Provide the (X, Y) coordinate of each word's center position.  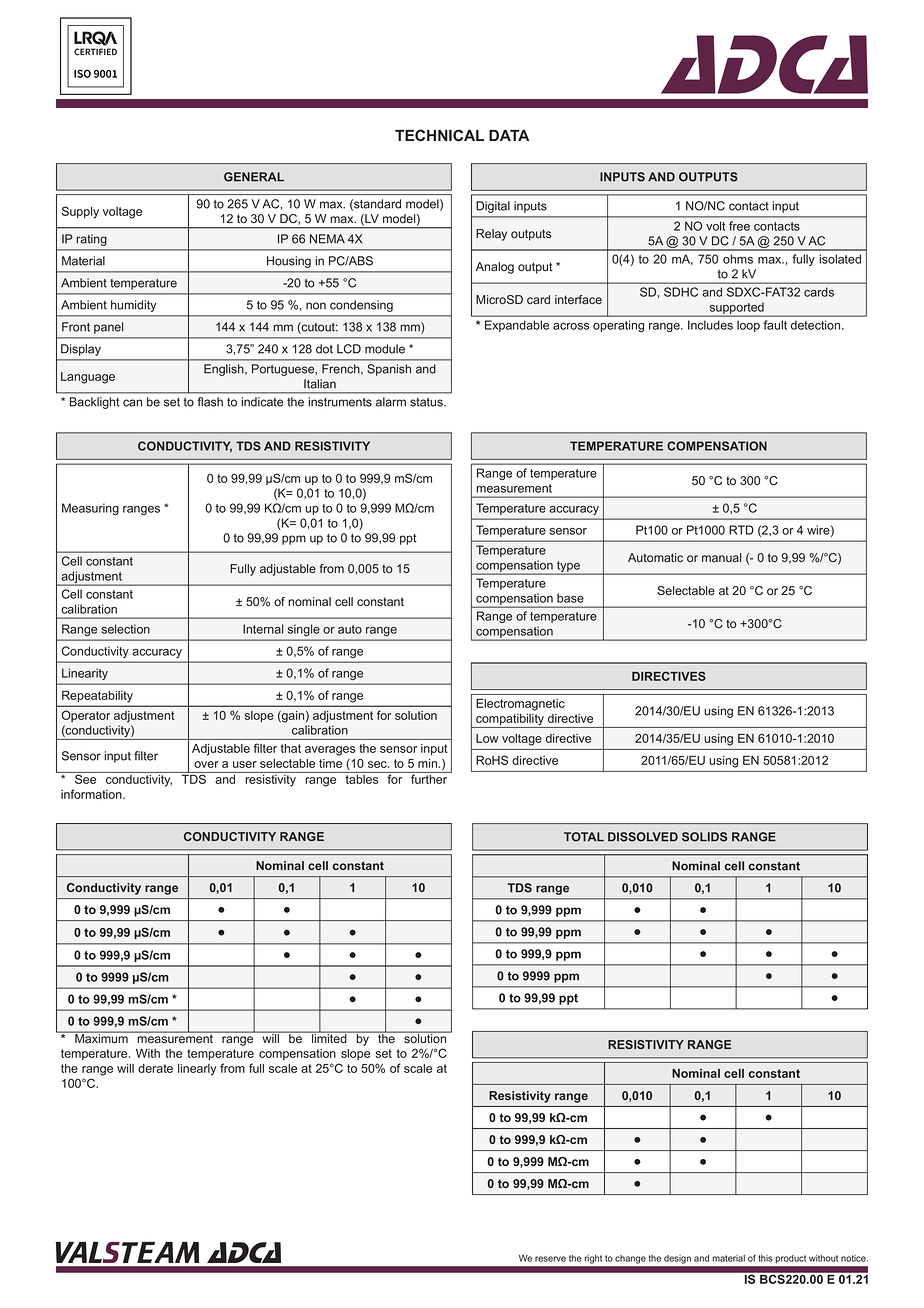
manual (721, 557)
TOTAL (584, 837)
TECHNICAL (439, 135)
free (739, 226)
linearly (197, 1070)
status (427, 402)
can (132, 403)
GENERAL (254, 177)
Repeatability (97, 696)
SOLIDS (704, 837)
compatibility (510, 721)
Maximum (101, 1038)
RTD (741, 530)
